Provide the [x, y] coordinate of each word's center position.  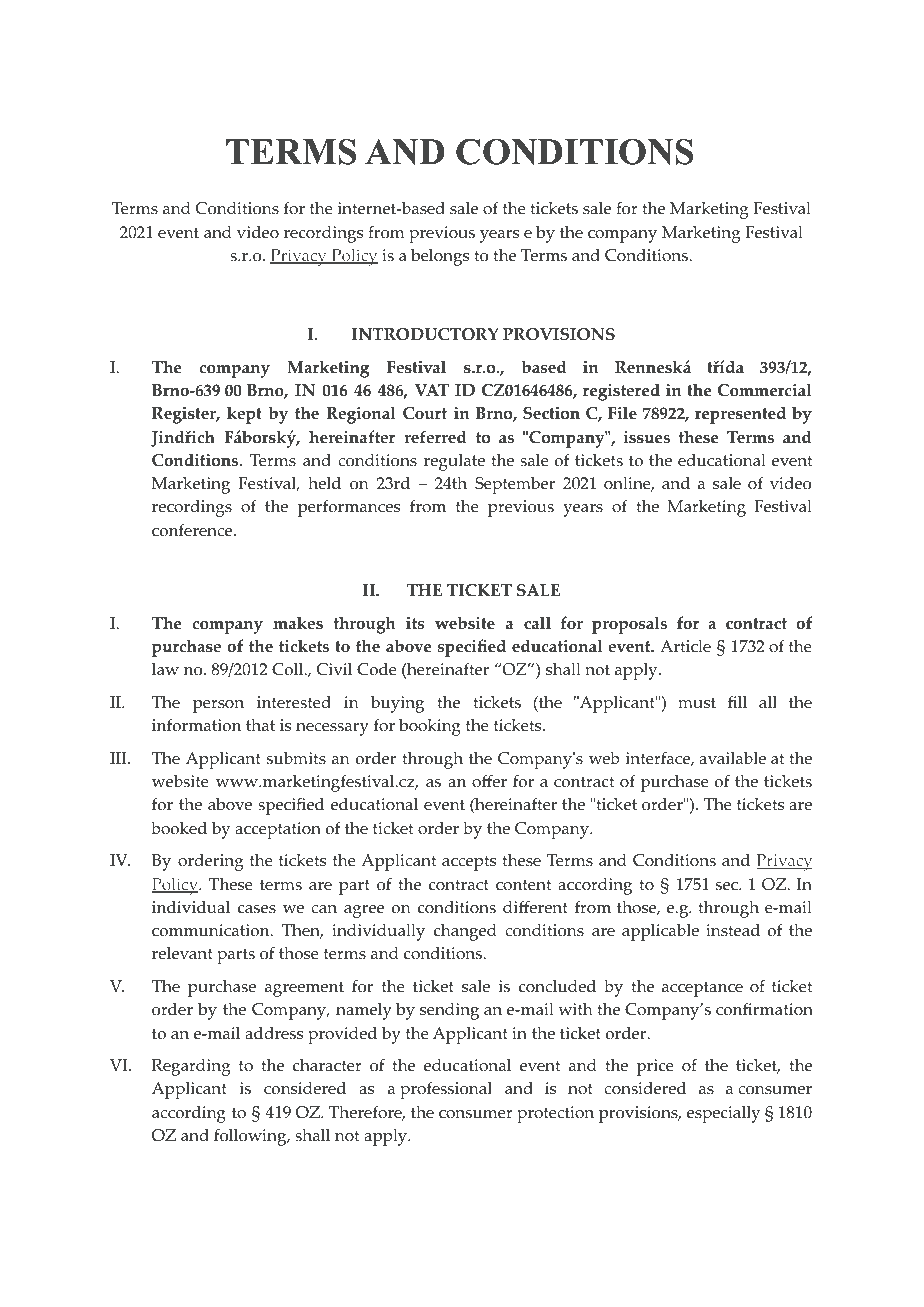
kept [244, 415]
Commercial [764, 390]
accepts [469, 863]
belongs [440, 257]
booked [179, 828]
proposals [629, 625]
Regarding [191, 1067]
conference [193, 530]
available [732, 758]
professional [446, 1090]
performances [349, 508]
